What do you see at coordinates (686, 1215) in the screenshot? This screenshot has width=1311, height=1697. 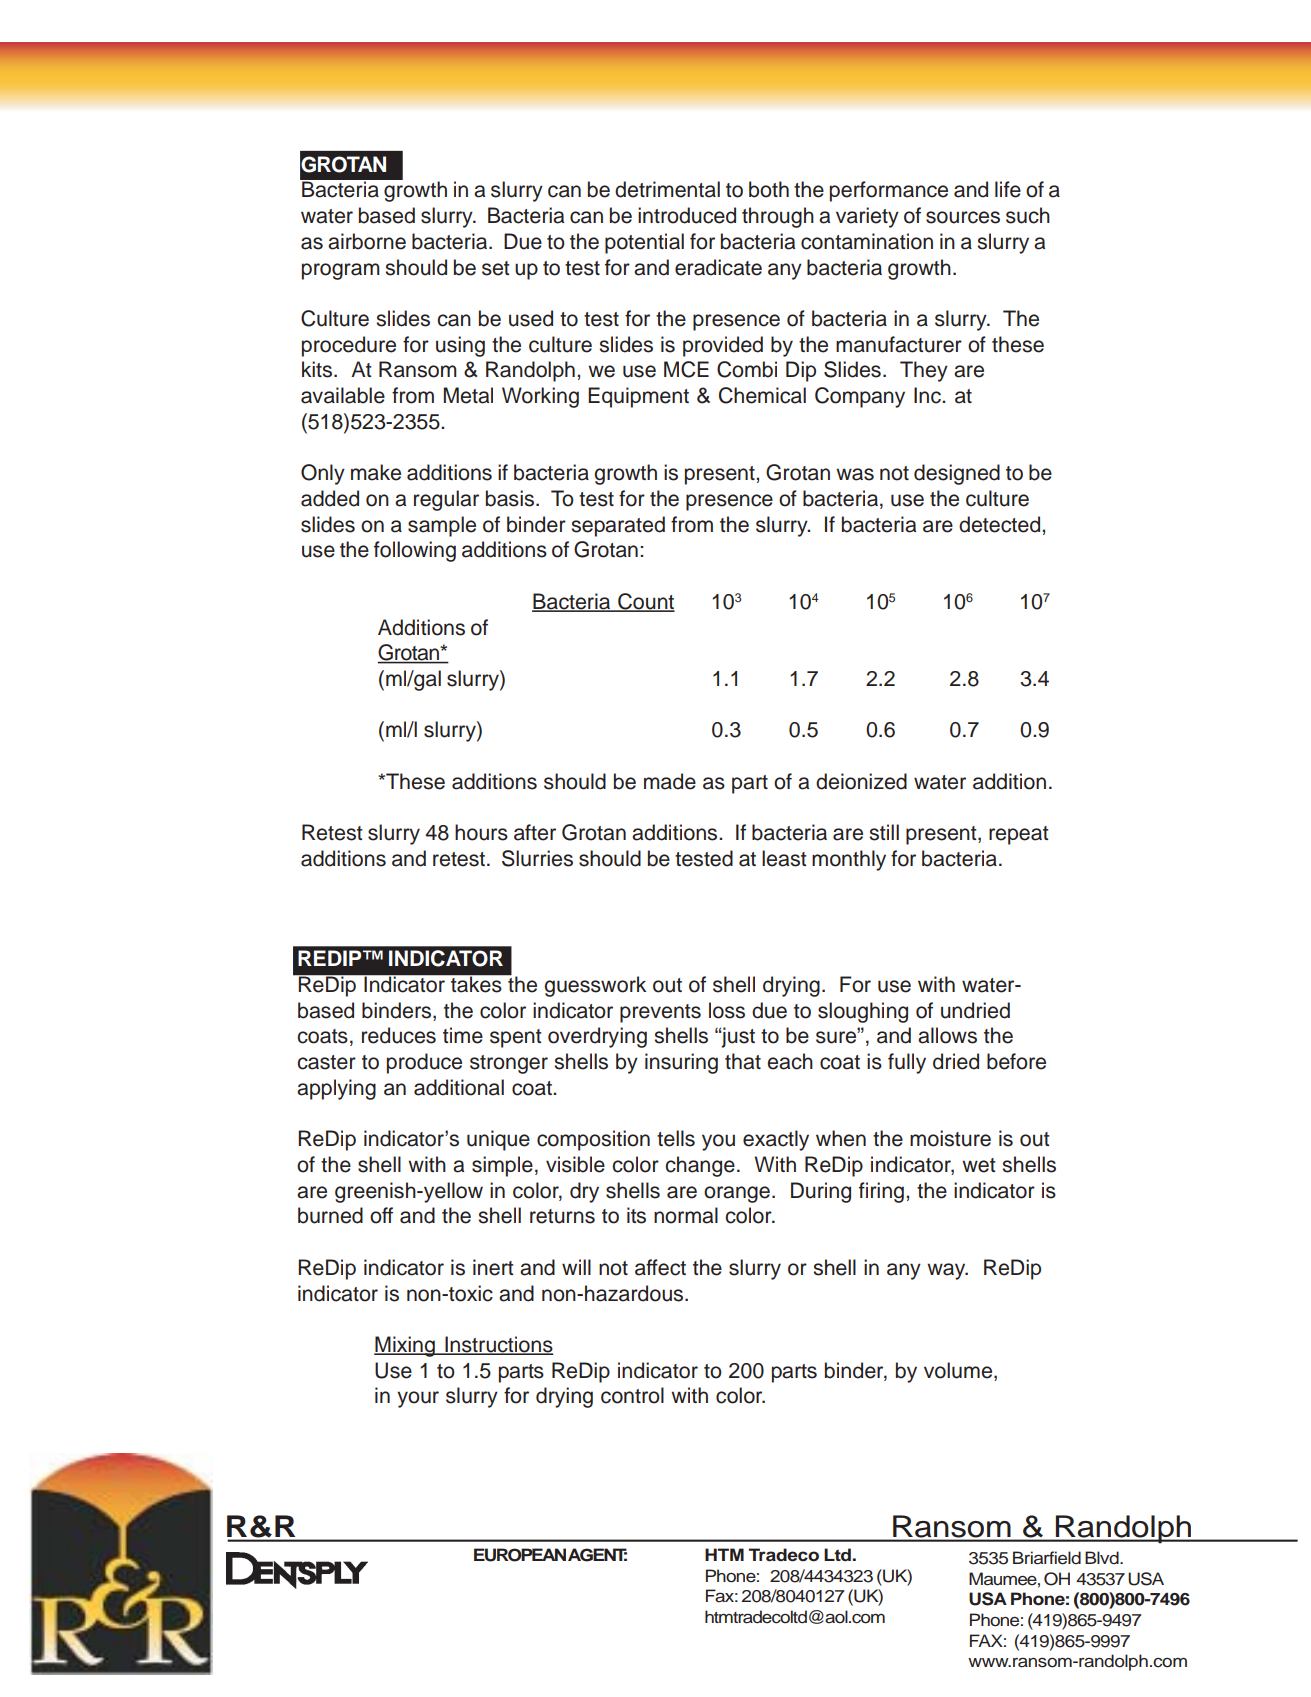 I see `normal` at bounding box center [686, 1215].
